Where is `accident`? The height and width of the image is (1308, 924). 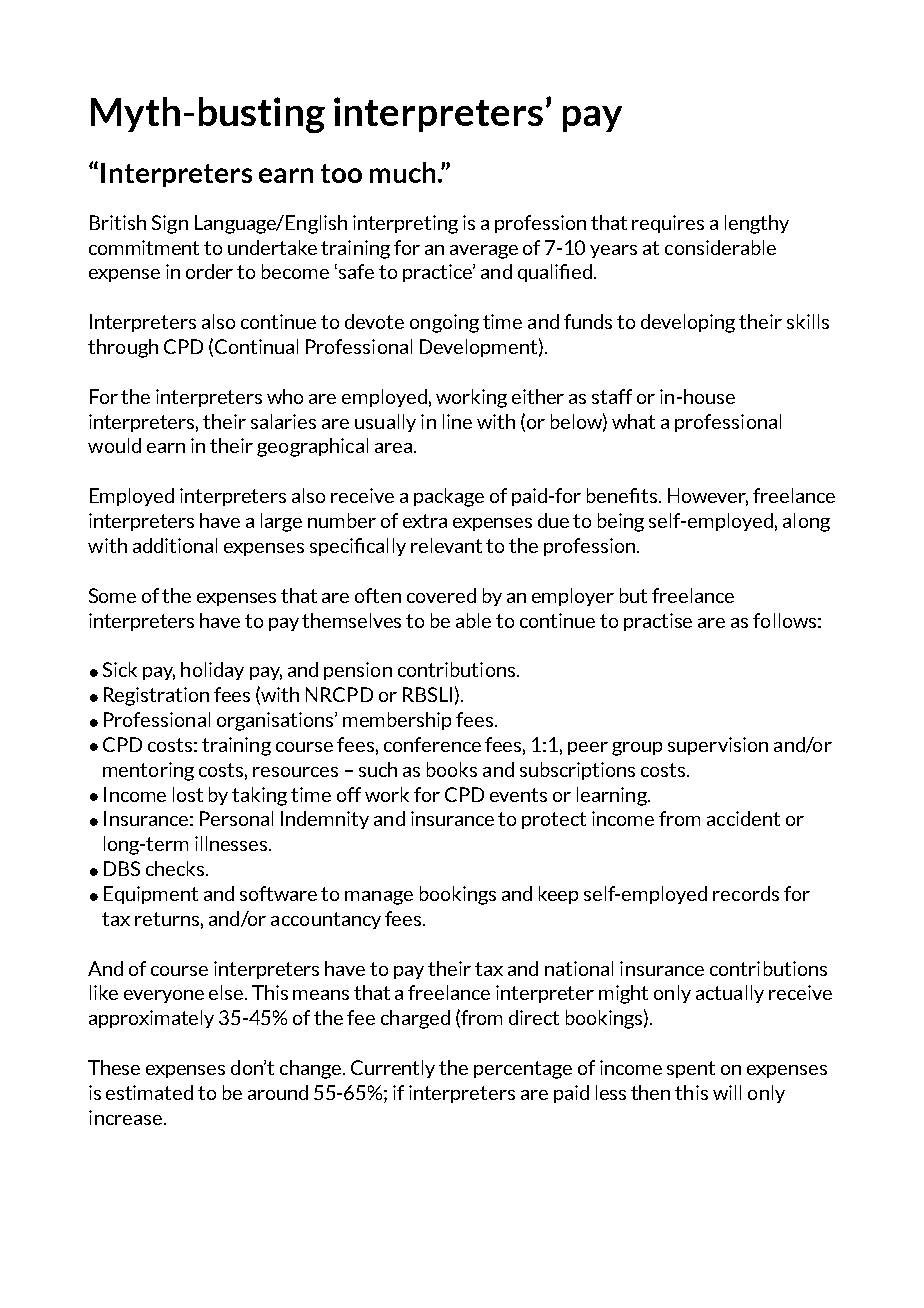 accident is located at coordinates (743, 818).
